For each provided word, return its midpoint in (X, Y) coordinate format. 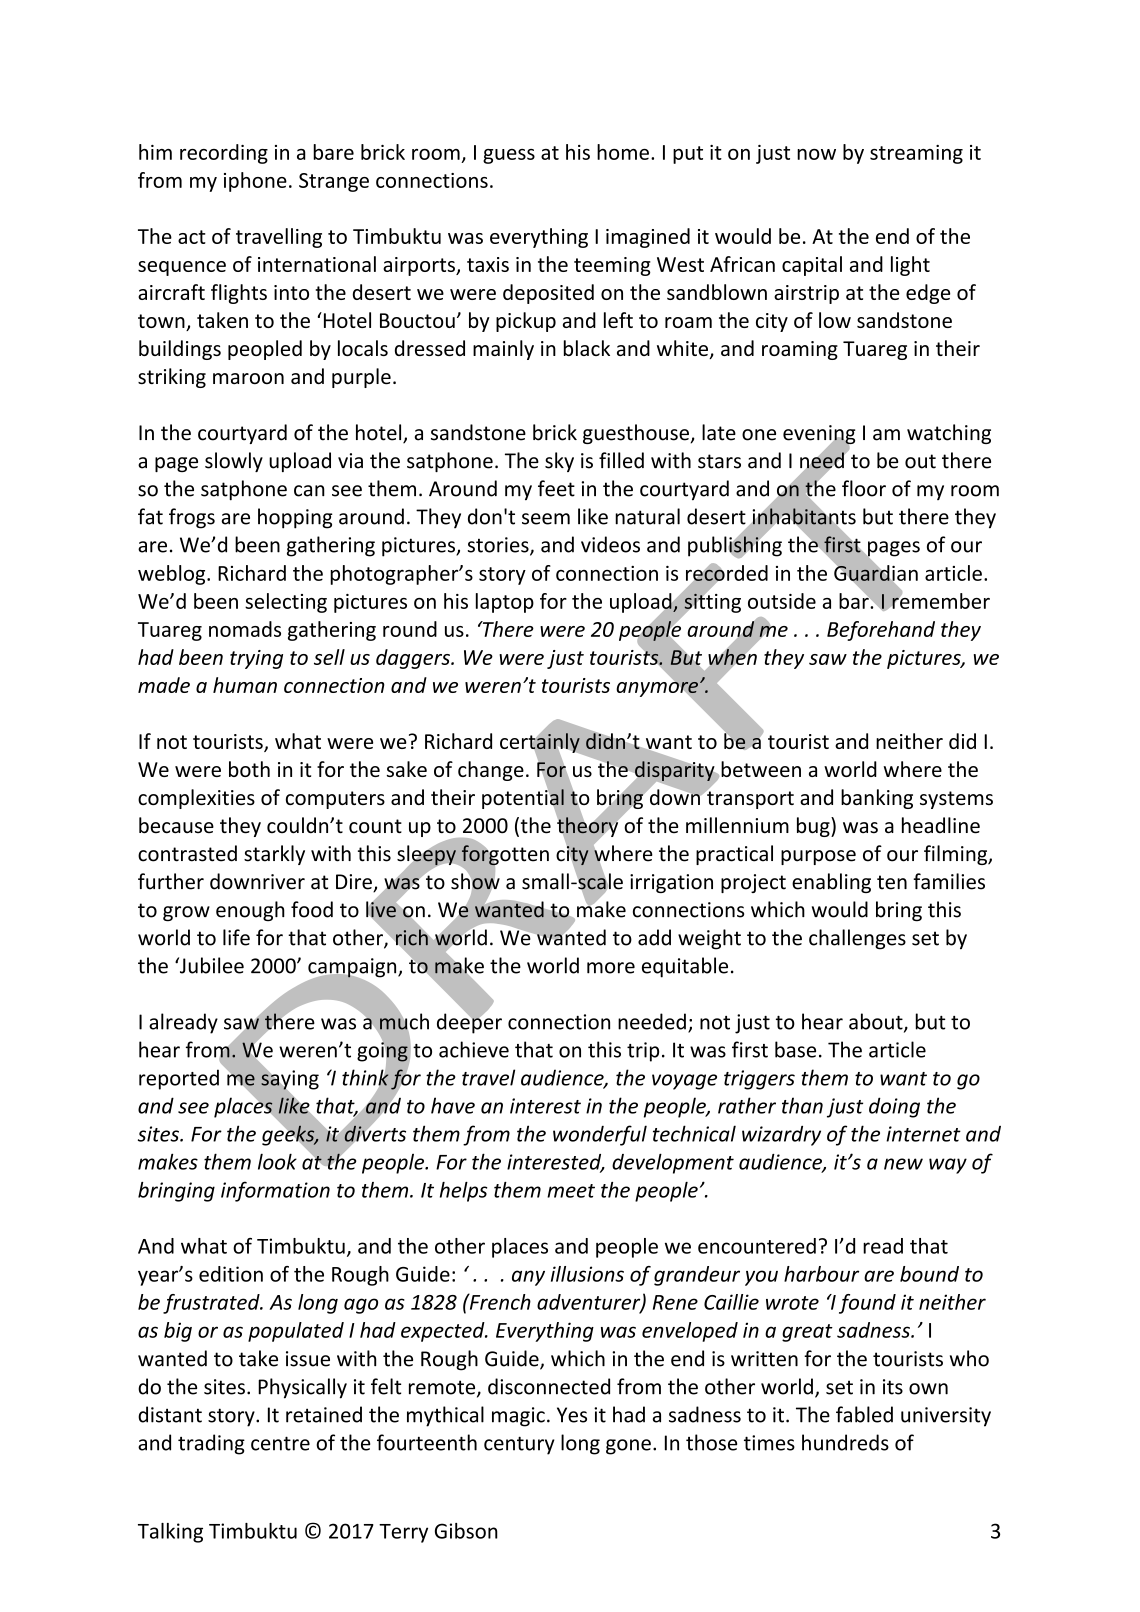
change (491, 771)
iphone (255, 182)
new (903, 1164)
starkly (274, 855)
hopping (295, 518)
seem (546, 519)
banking (877, 799)
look (277, 1161)
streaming (916, 154)
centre (280, 1443)
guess (509, 156)
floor (864, 488)
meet (571, 1191)
